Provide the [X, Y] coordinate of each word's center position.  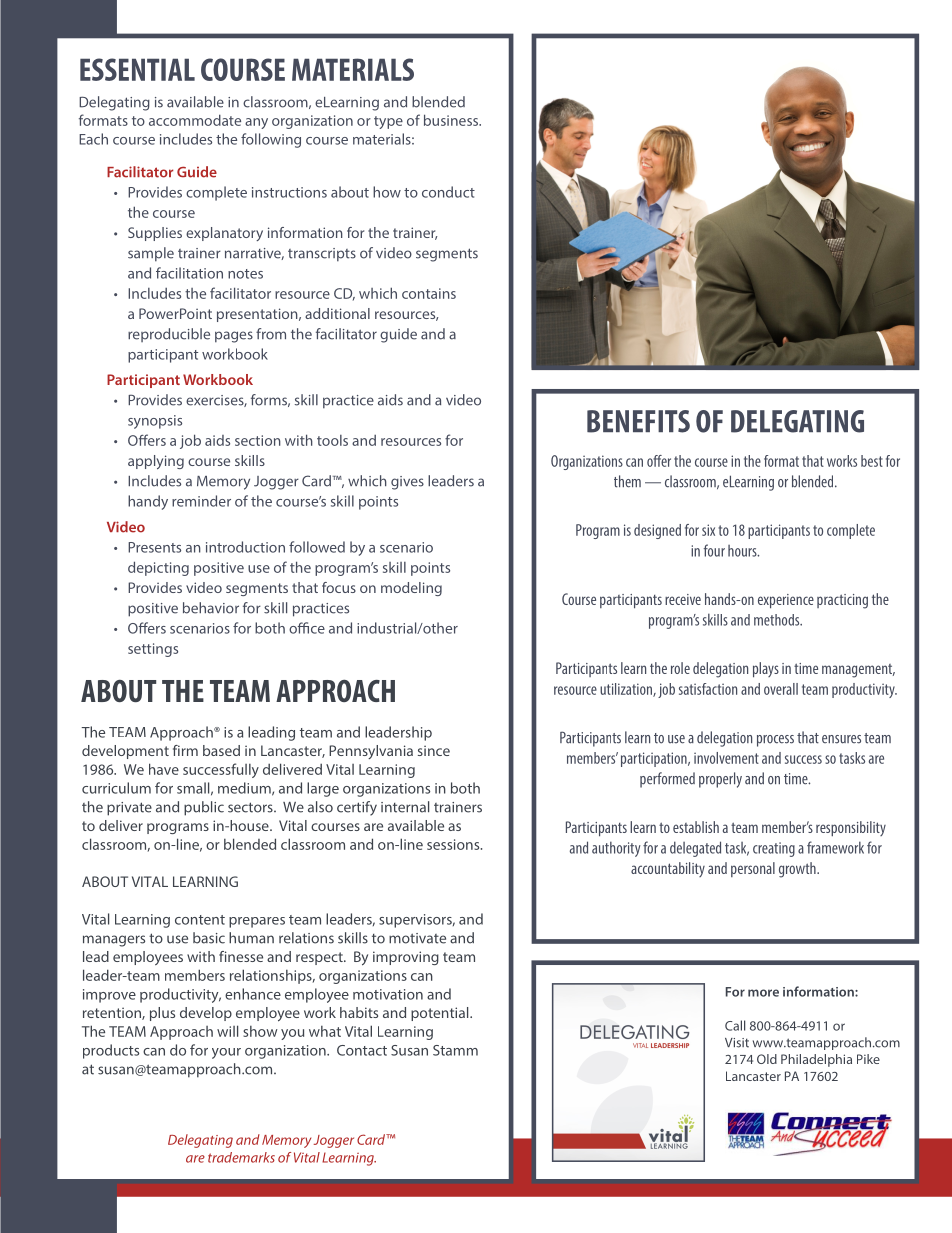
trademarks [241, 1157]
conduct [448, 192]
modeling [411, 589]
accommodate [195, 120]
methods [778, 620]
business [452, 120]
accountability [668, 869]
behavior [211, 608]
